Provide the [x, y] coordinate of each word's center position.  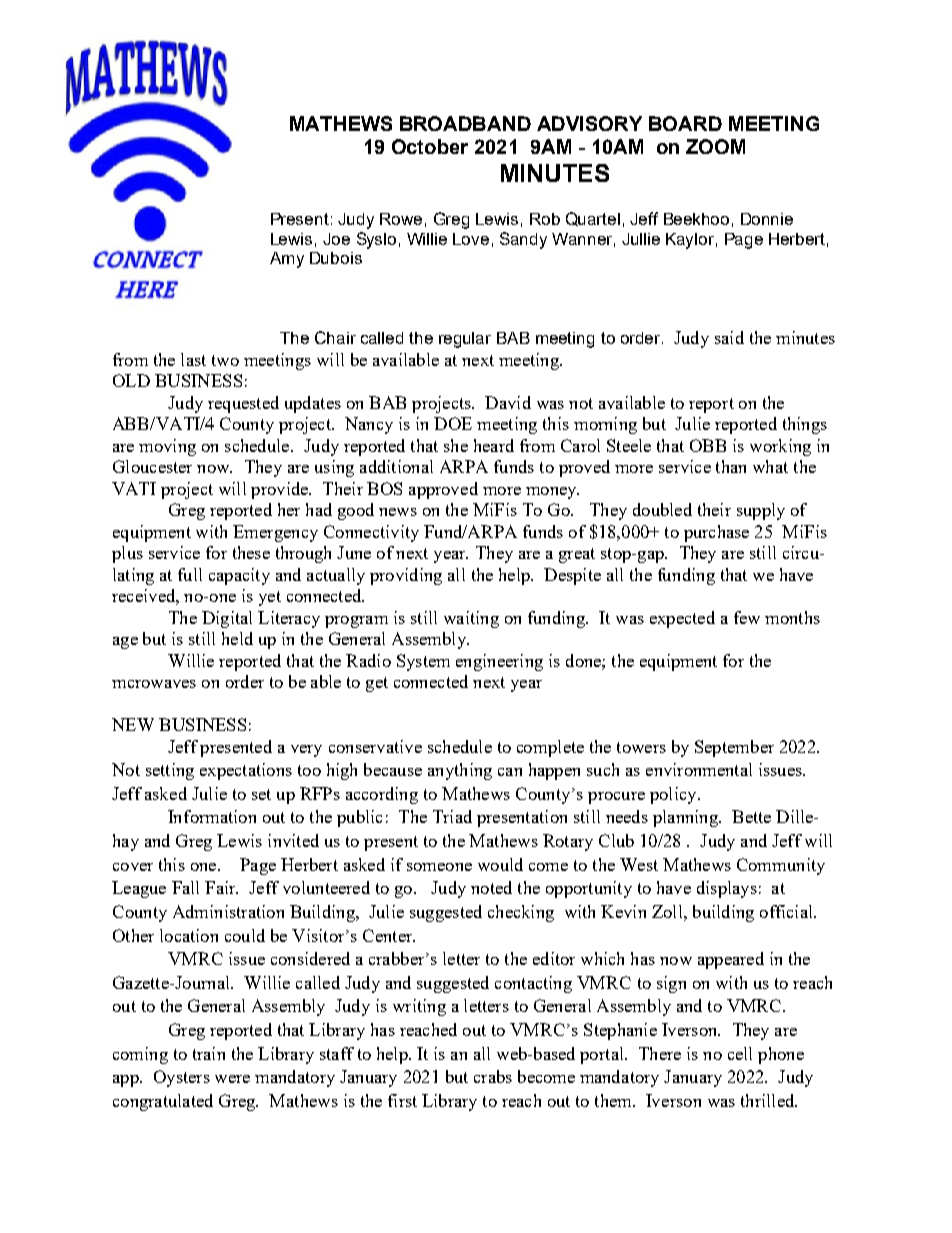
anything [460, 771]
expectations [246, 771]
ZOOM [715, 146]
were [232, 1079]
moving [167, 447]
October [430, 146]
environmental [699, 769]
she [456, 445]
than [731, 466]
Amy [287, 260]
